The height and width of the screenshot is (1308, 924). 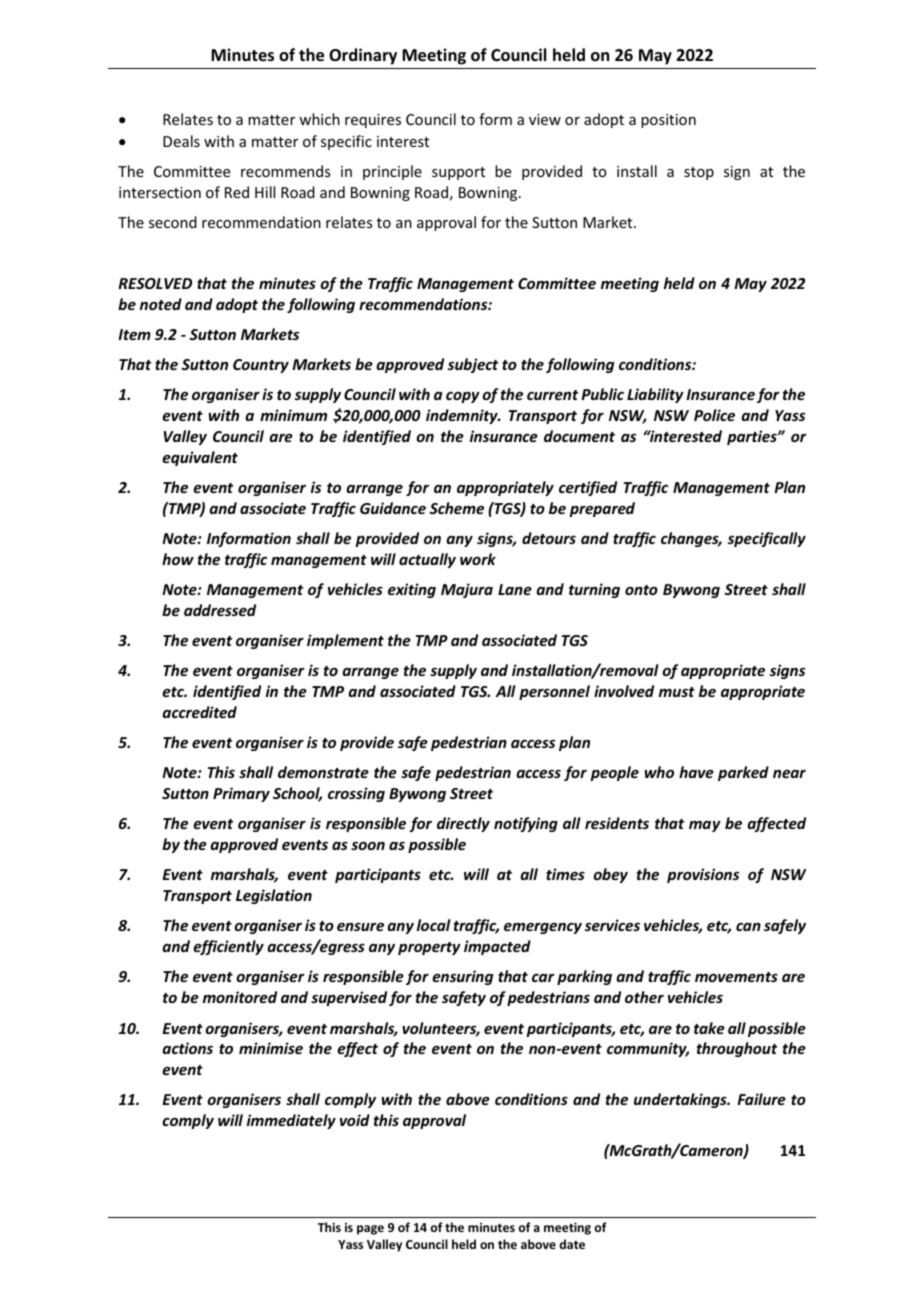 I want to click on Deals, so click(x=181, y=141).
